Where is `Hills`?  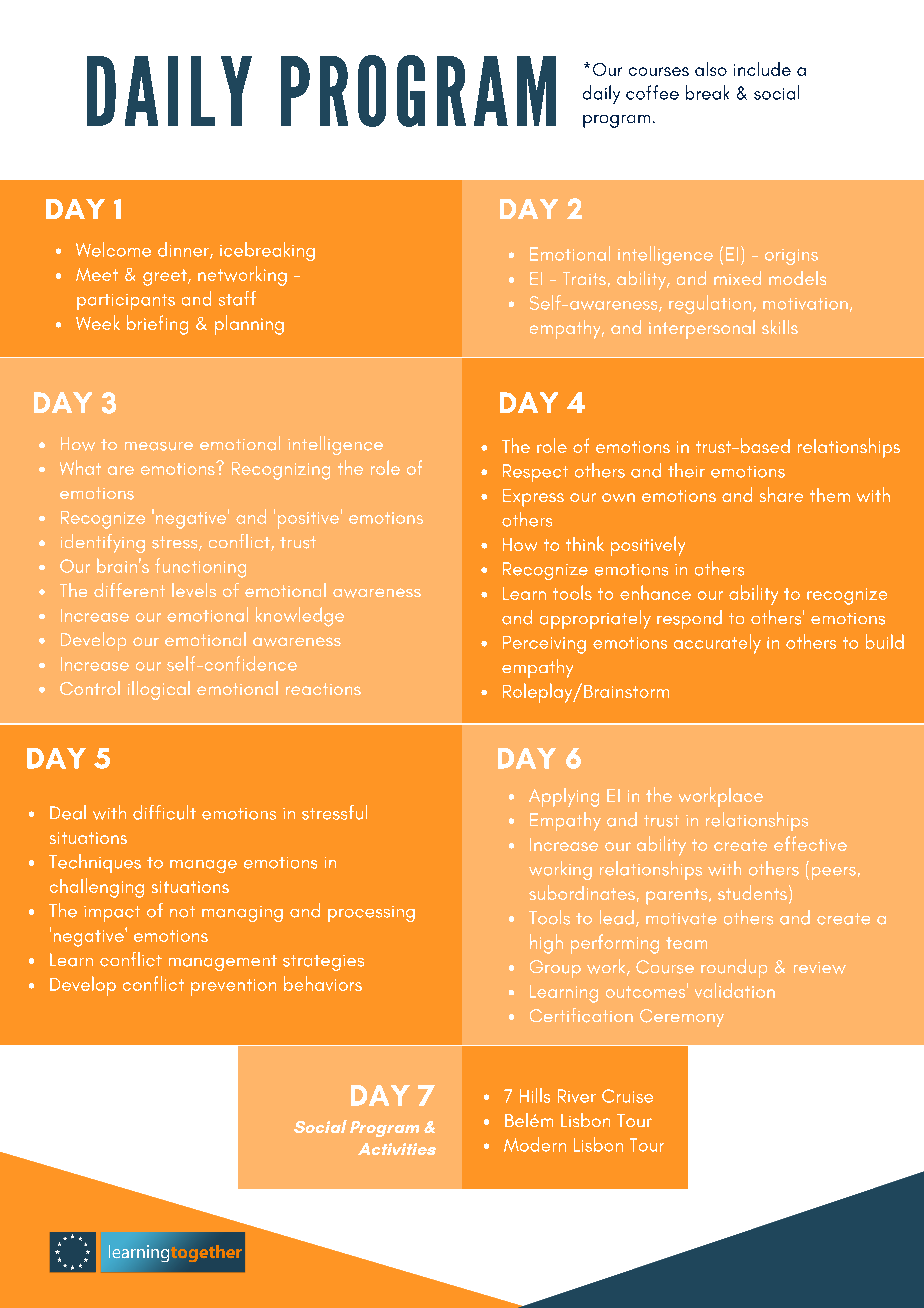 Hills is located at coordinates (535, 1095).
